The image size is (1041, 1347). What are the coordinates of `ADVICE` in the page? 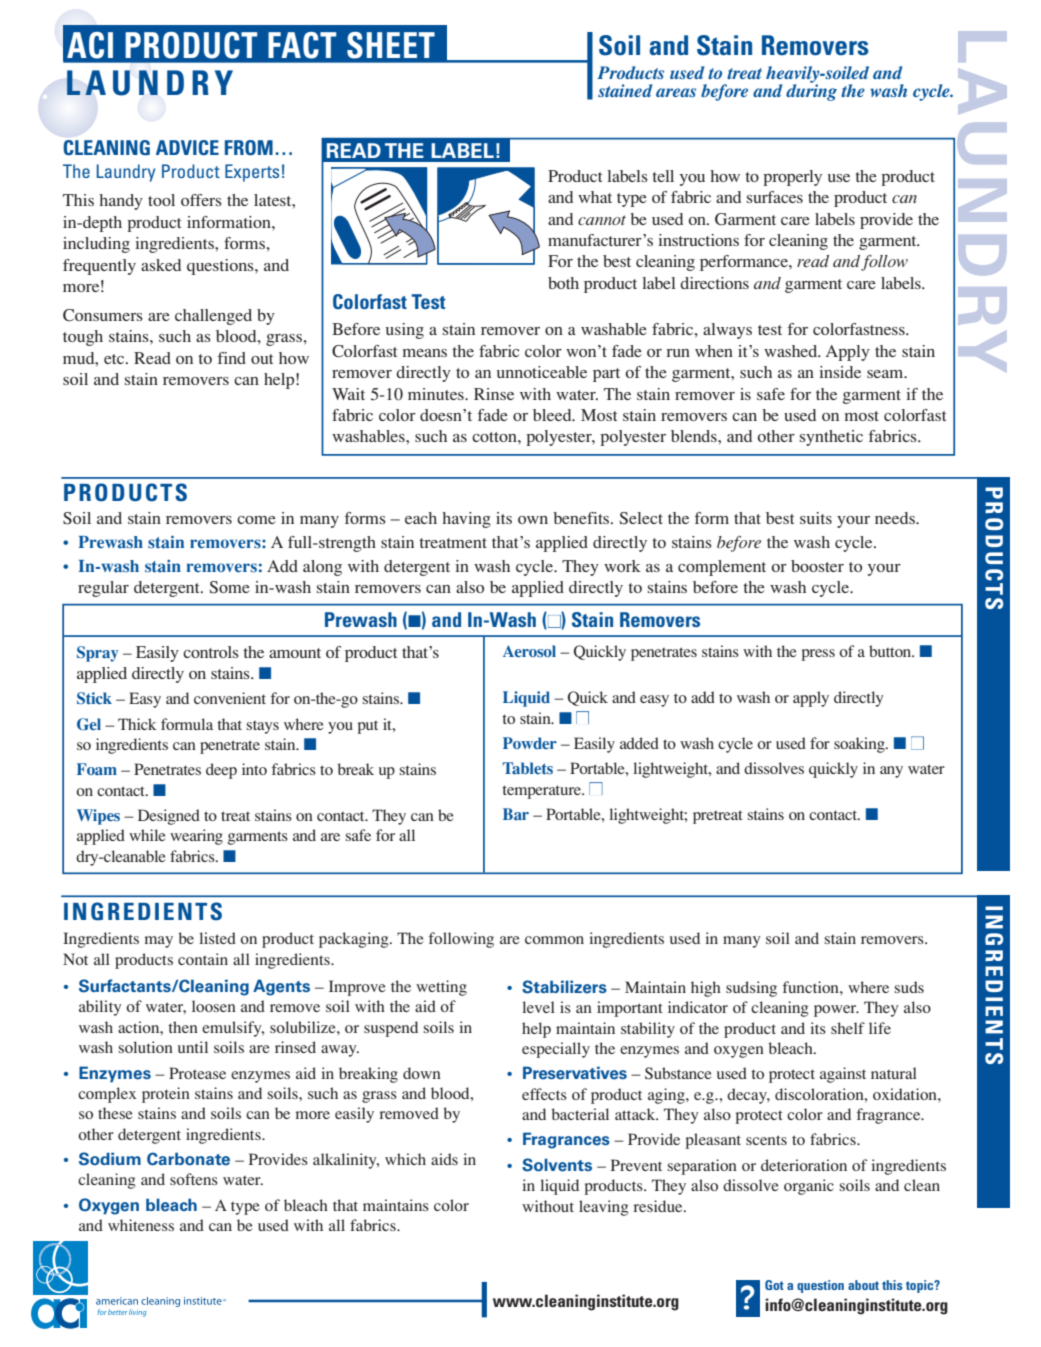 It's located at (187, 147).
